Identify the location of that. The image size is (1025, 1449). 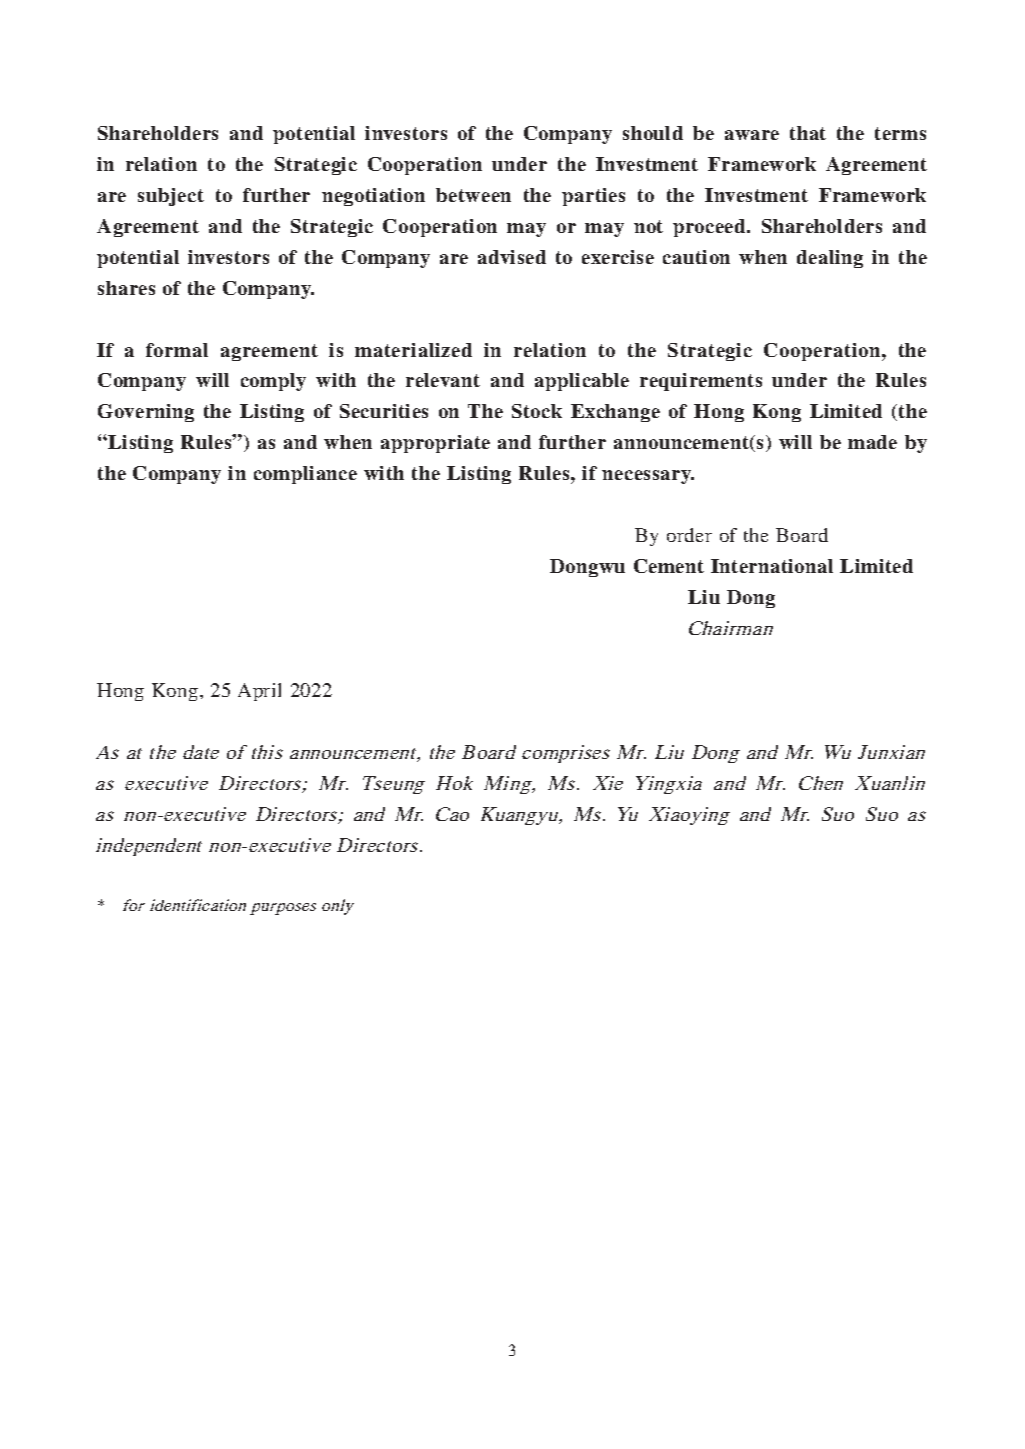
(808, 133).
